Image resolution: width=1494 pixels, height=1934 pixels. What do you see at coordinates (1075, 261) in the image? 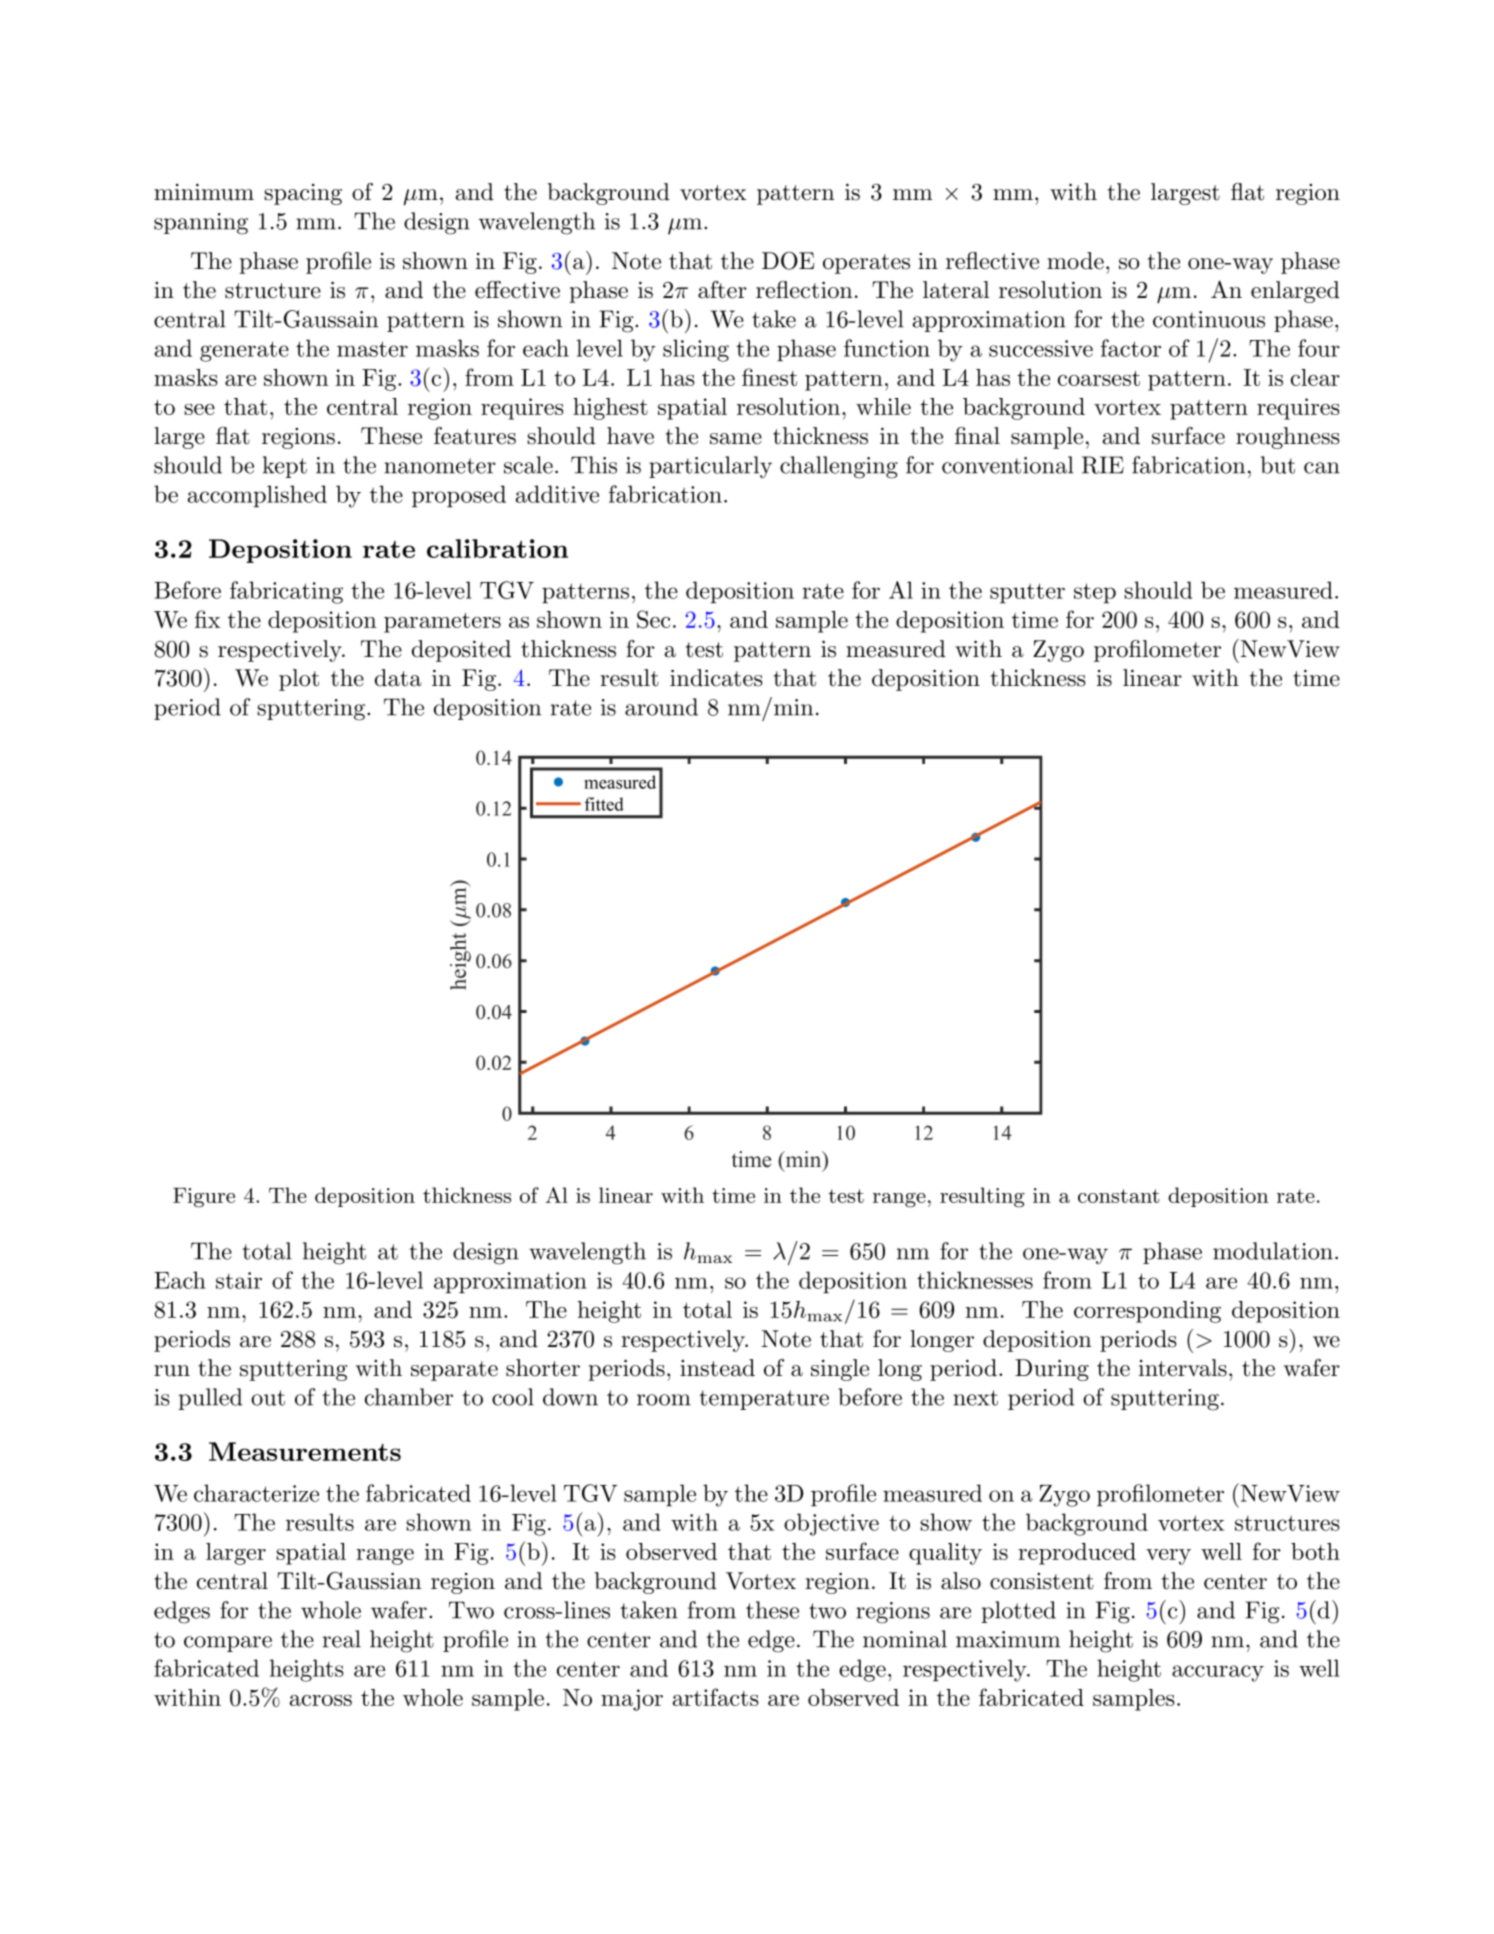
I see `mode` at bounding box center [1075, 261].
